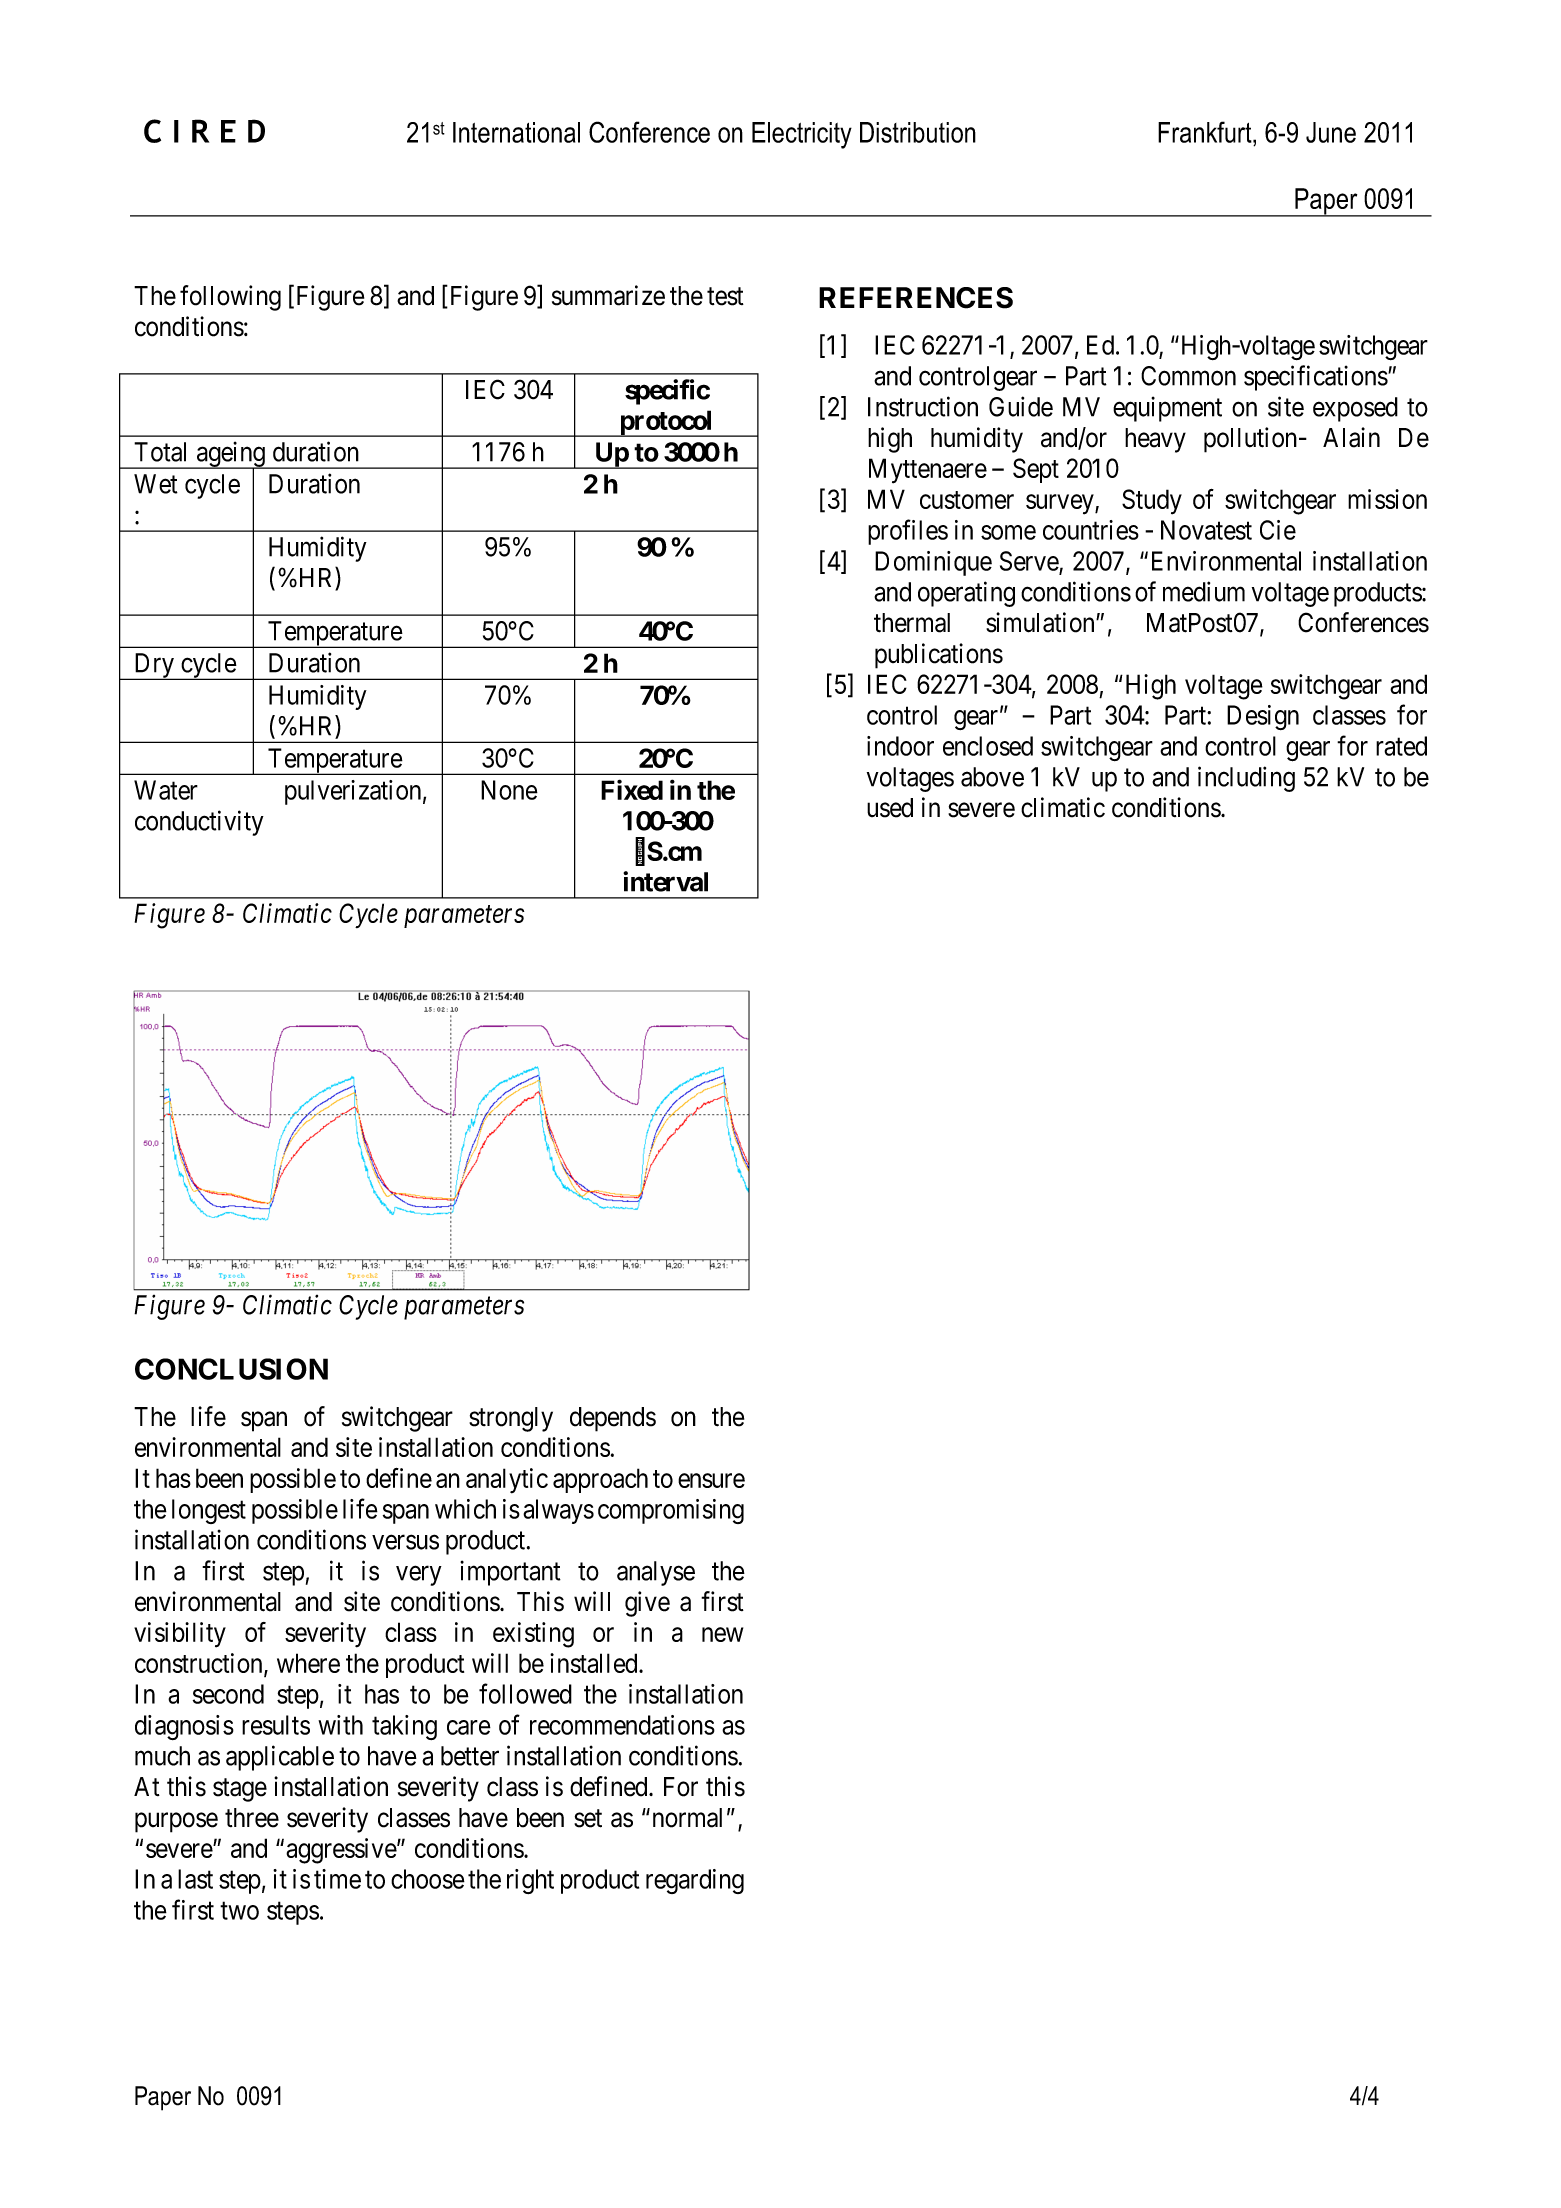 This page has width=1561, height=2208. What do you see at coordinates (933, 563) in the page?
I see `Dominique` at bounding box center [933, 563].
